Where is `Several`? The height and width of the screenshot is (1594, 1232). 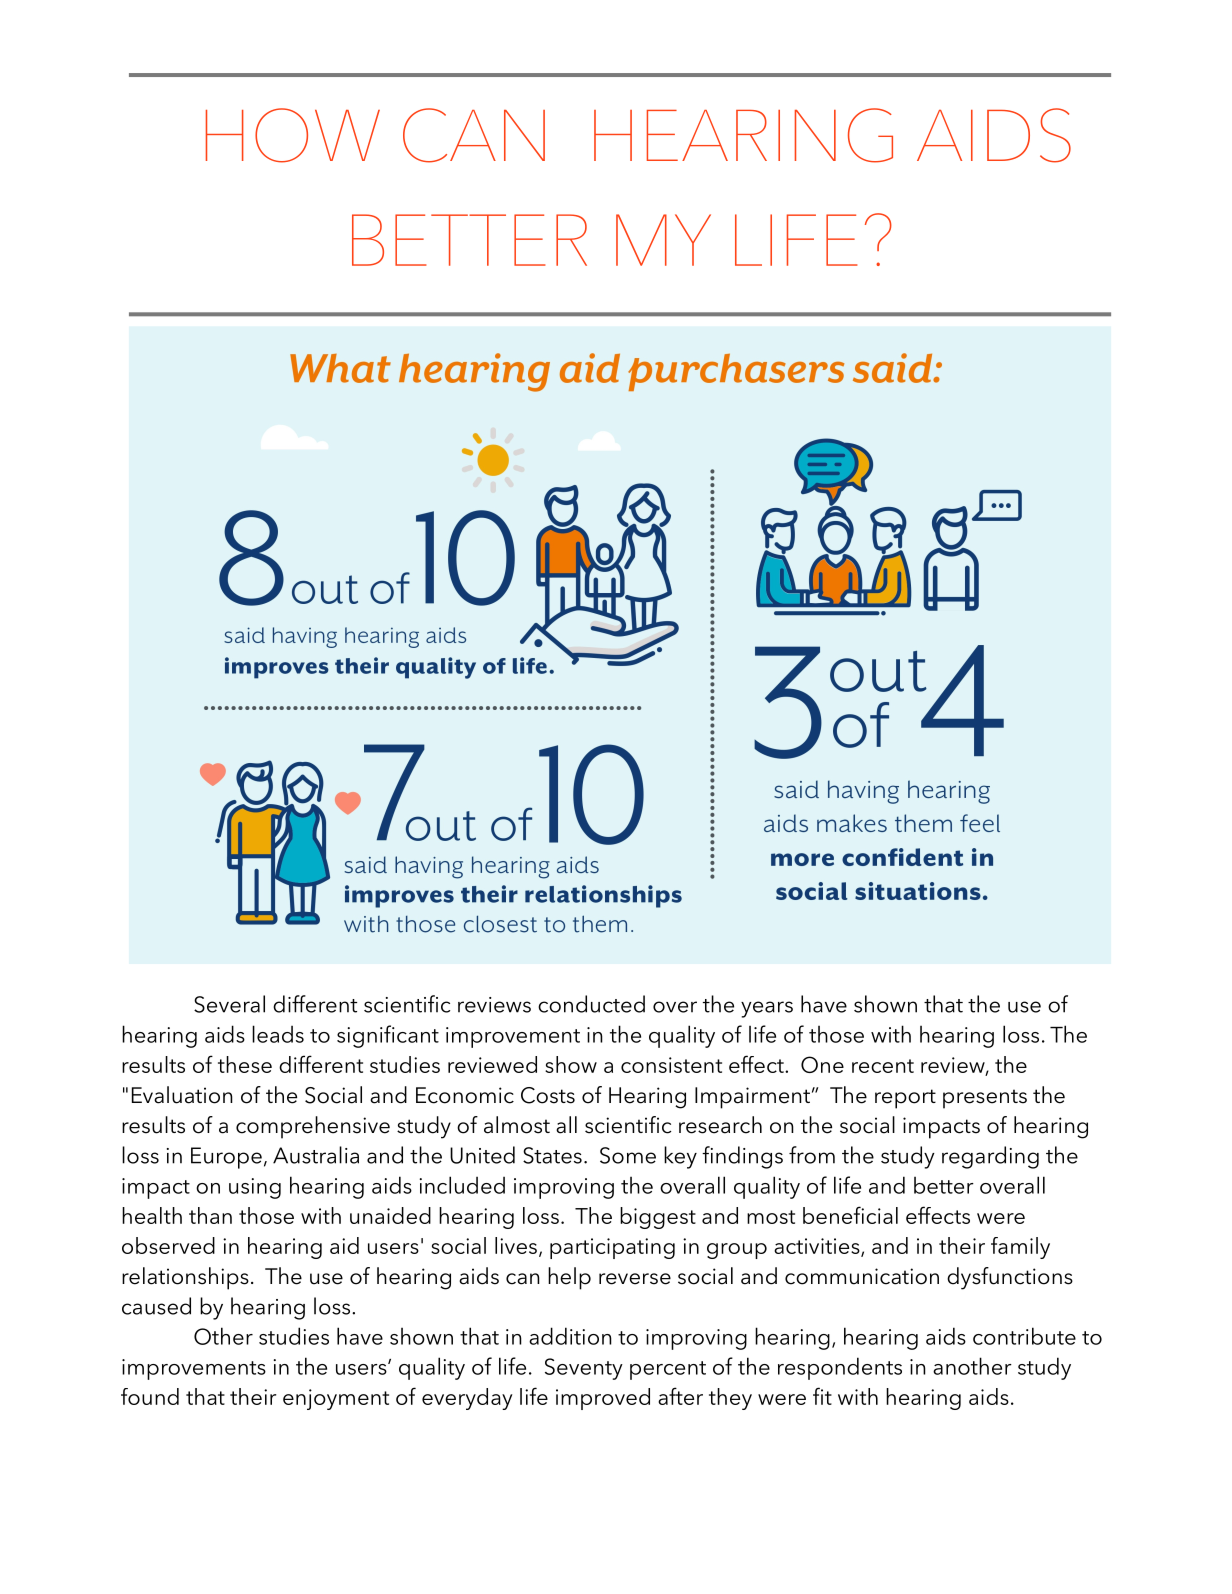 Several is located at coordinates (229, 1004).
